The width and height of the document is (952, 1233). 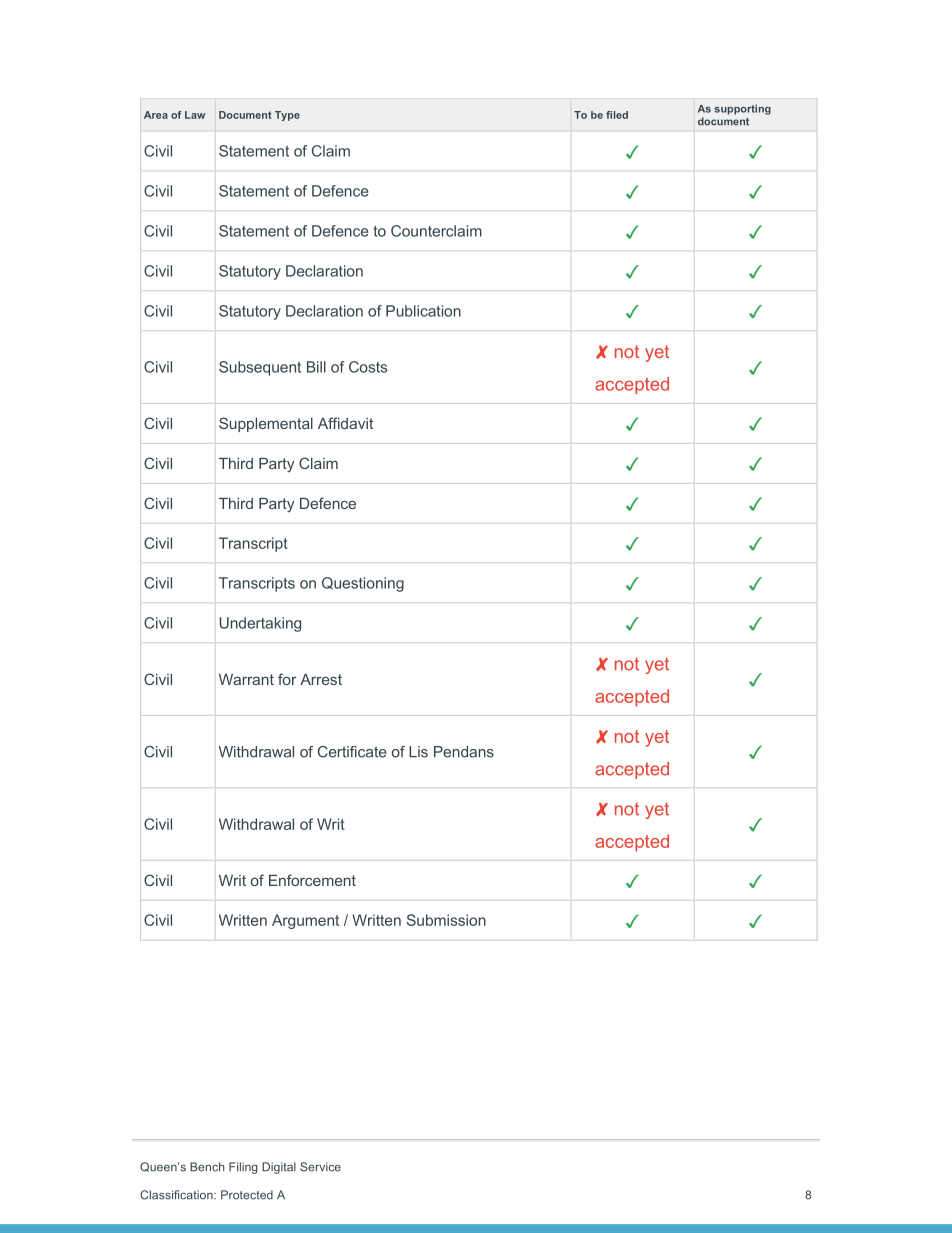 What do you see at coordinates (418, 752) in the document?
I see `Lis` at bounding box center [418, 752].
